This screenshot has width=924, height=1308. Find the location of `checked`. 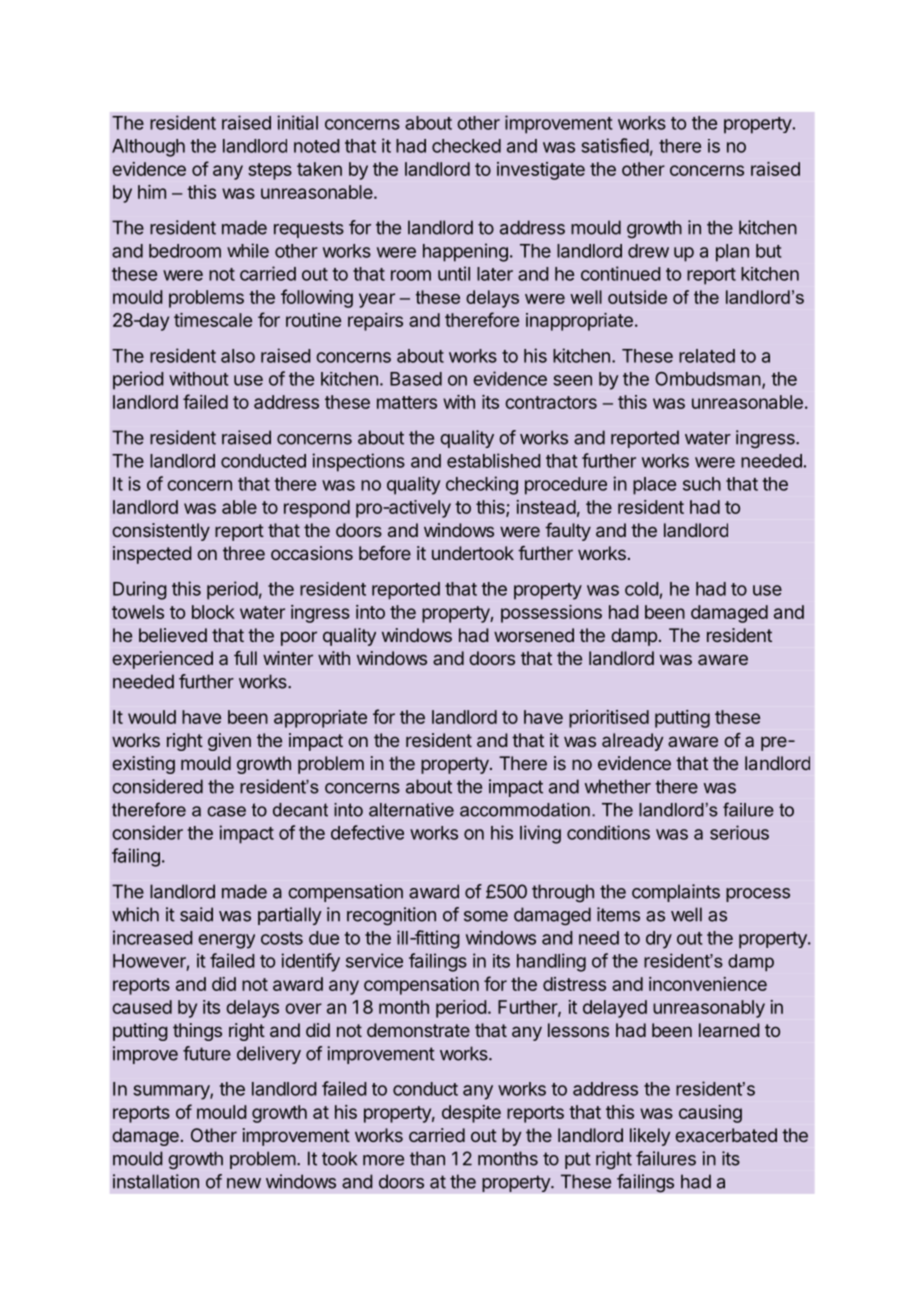

checked is located at coordinates (466, 146).
